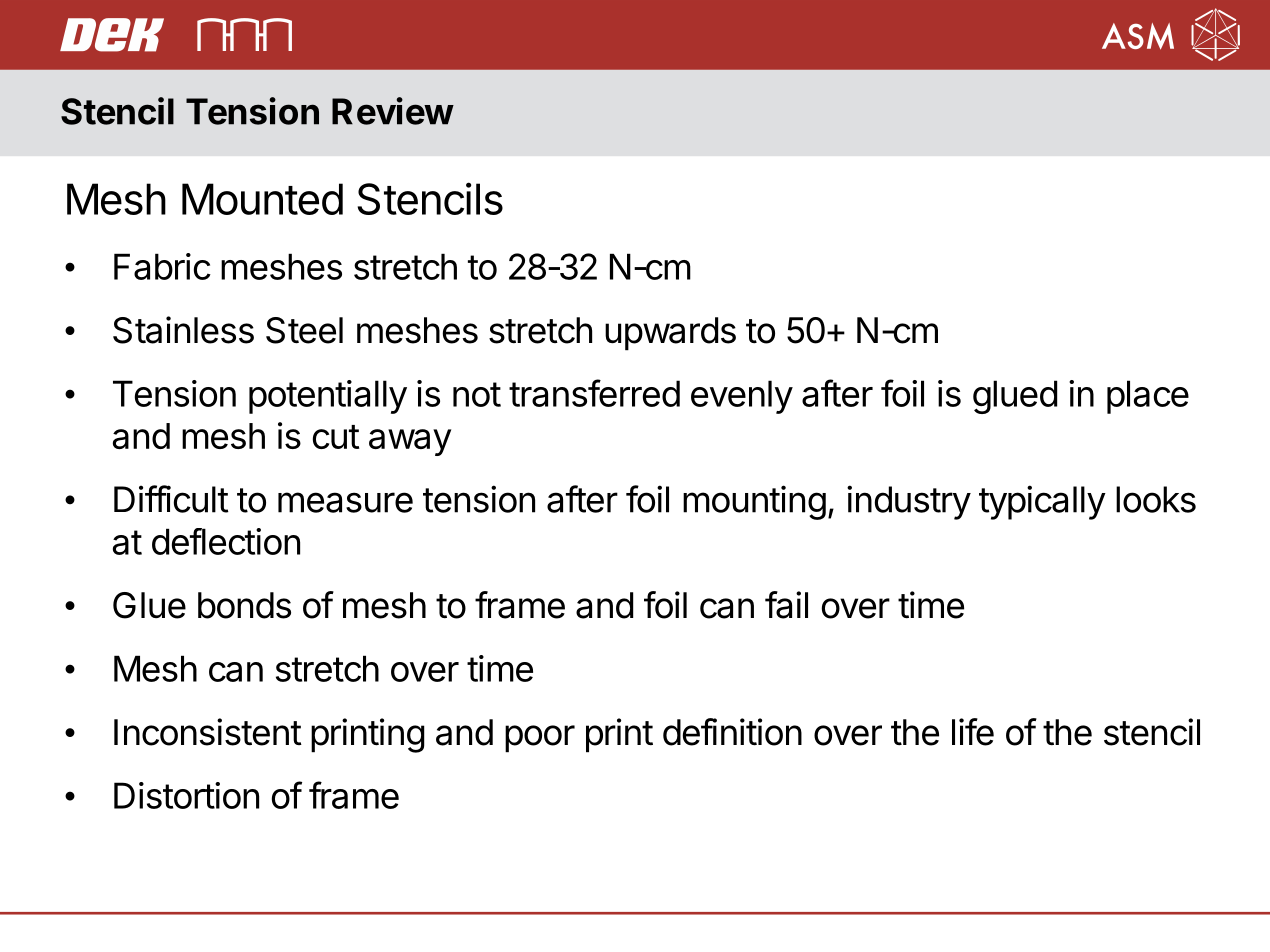 The width and height of the screenshot is (1270, 952). What do you see at coordinates (186, 795) in the screenshot?
I see `Distortion` at bounding box center [186, 795].
